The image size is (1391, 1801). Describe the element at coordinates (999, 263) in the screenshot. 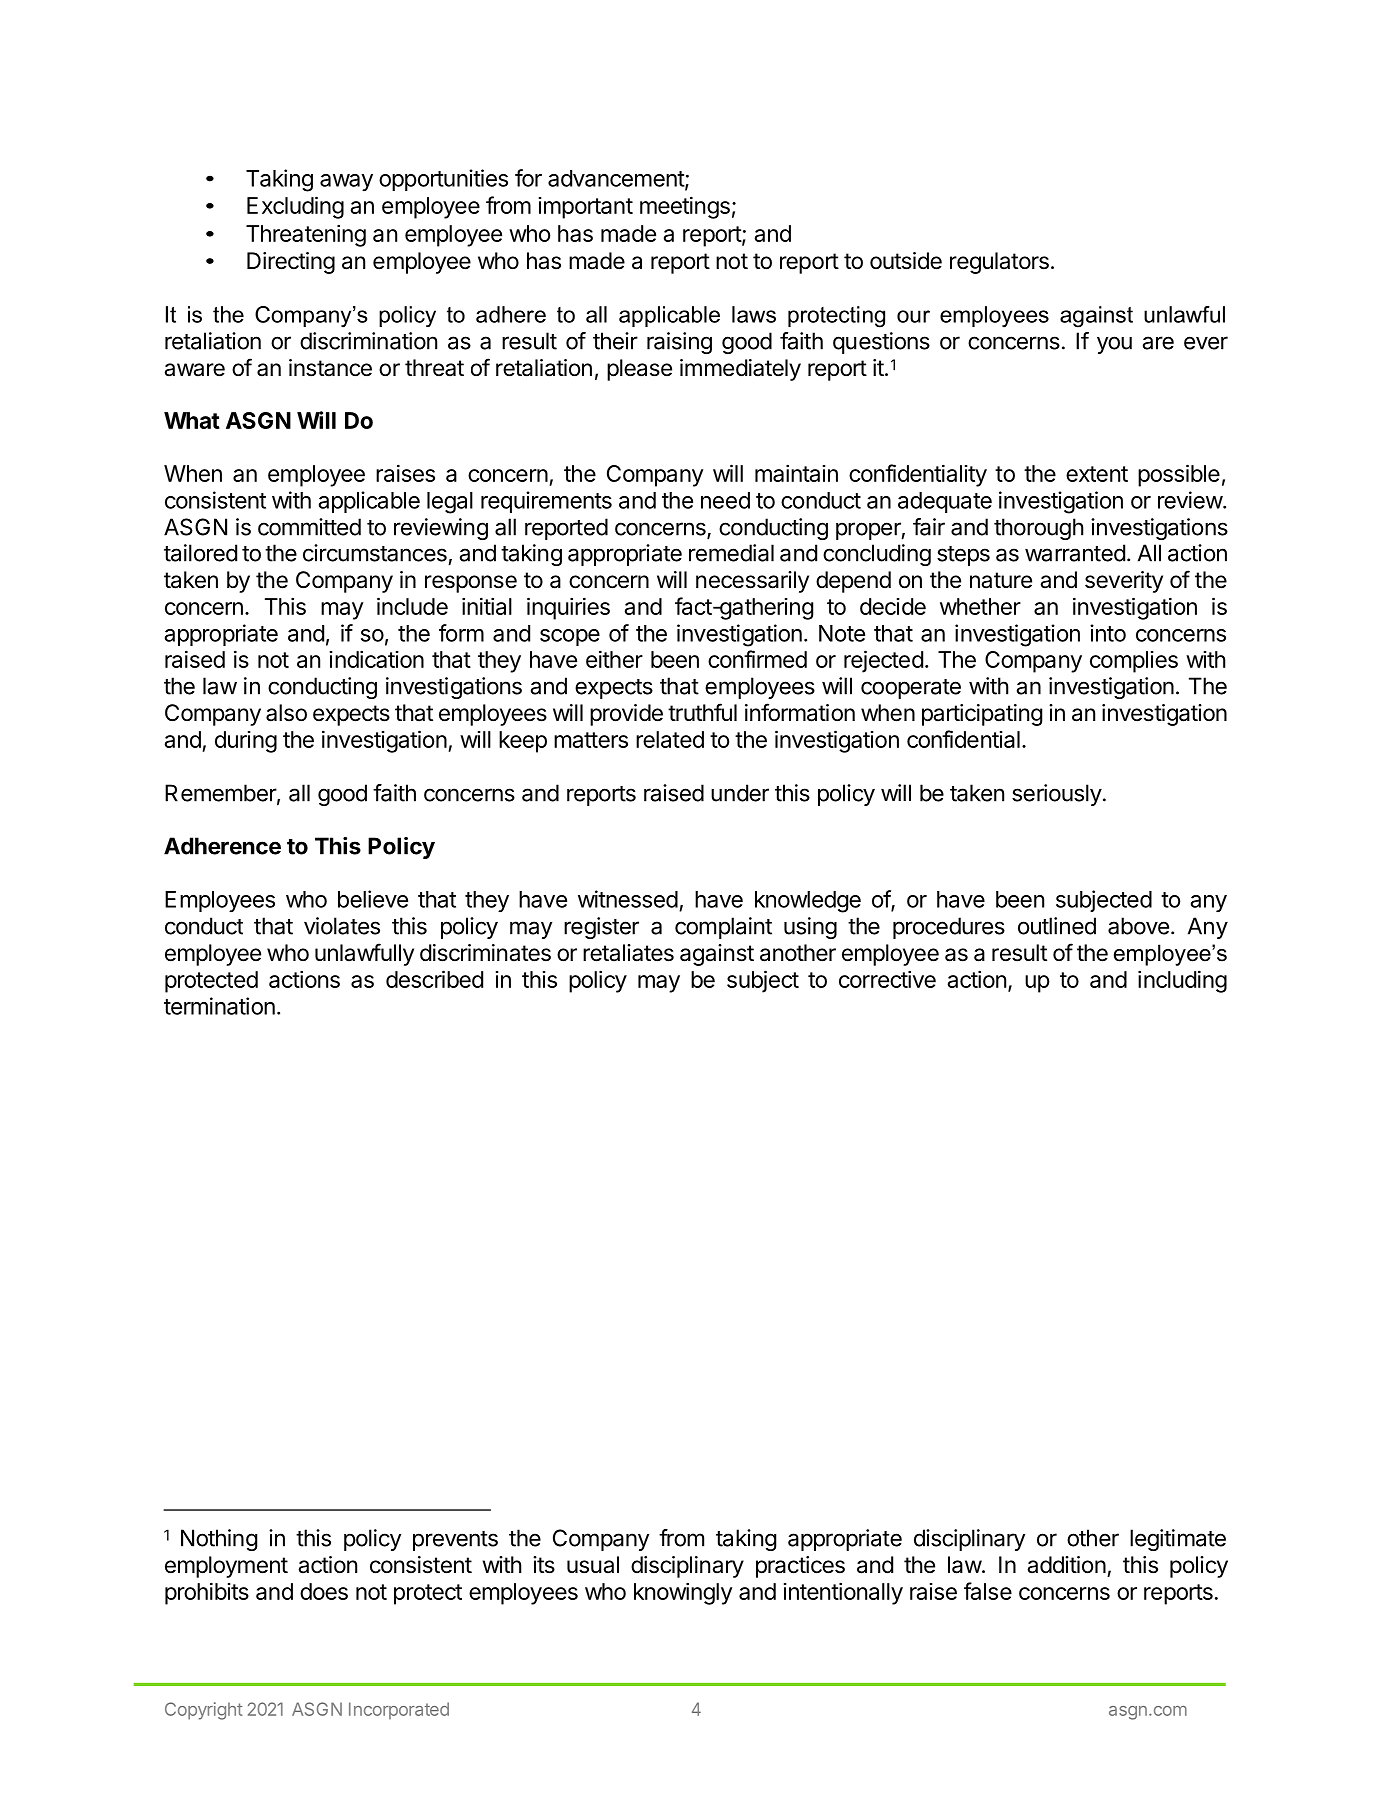

I see `regulators` at that location.
